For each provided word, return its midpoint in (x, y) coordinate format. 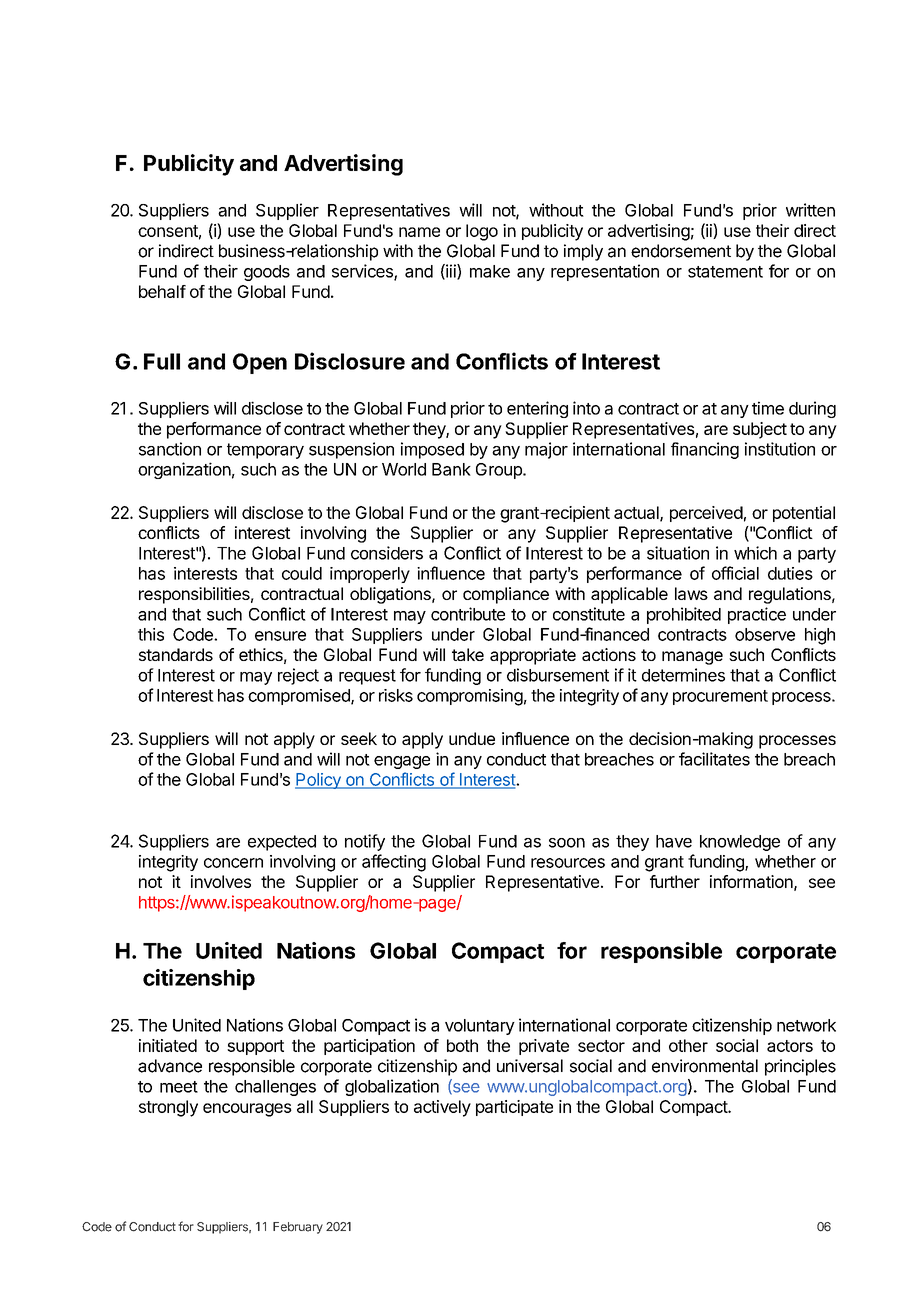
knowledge (740, 843)
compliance (506, 595)
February (298, 1228)
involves (221, 881)
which (755, 553)
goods (267, 273)
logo (482, 232)
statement (725, 272)
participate (514, 1108)
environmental (705, 1066)
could (302, 573)
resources (568, 863)
